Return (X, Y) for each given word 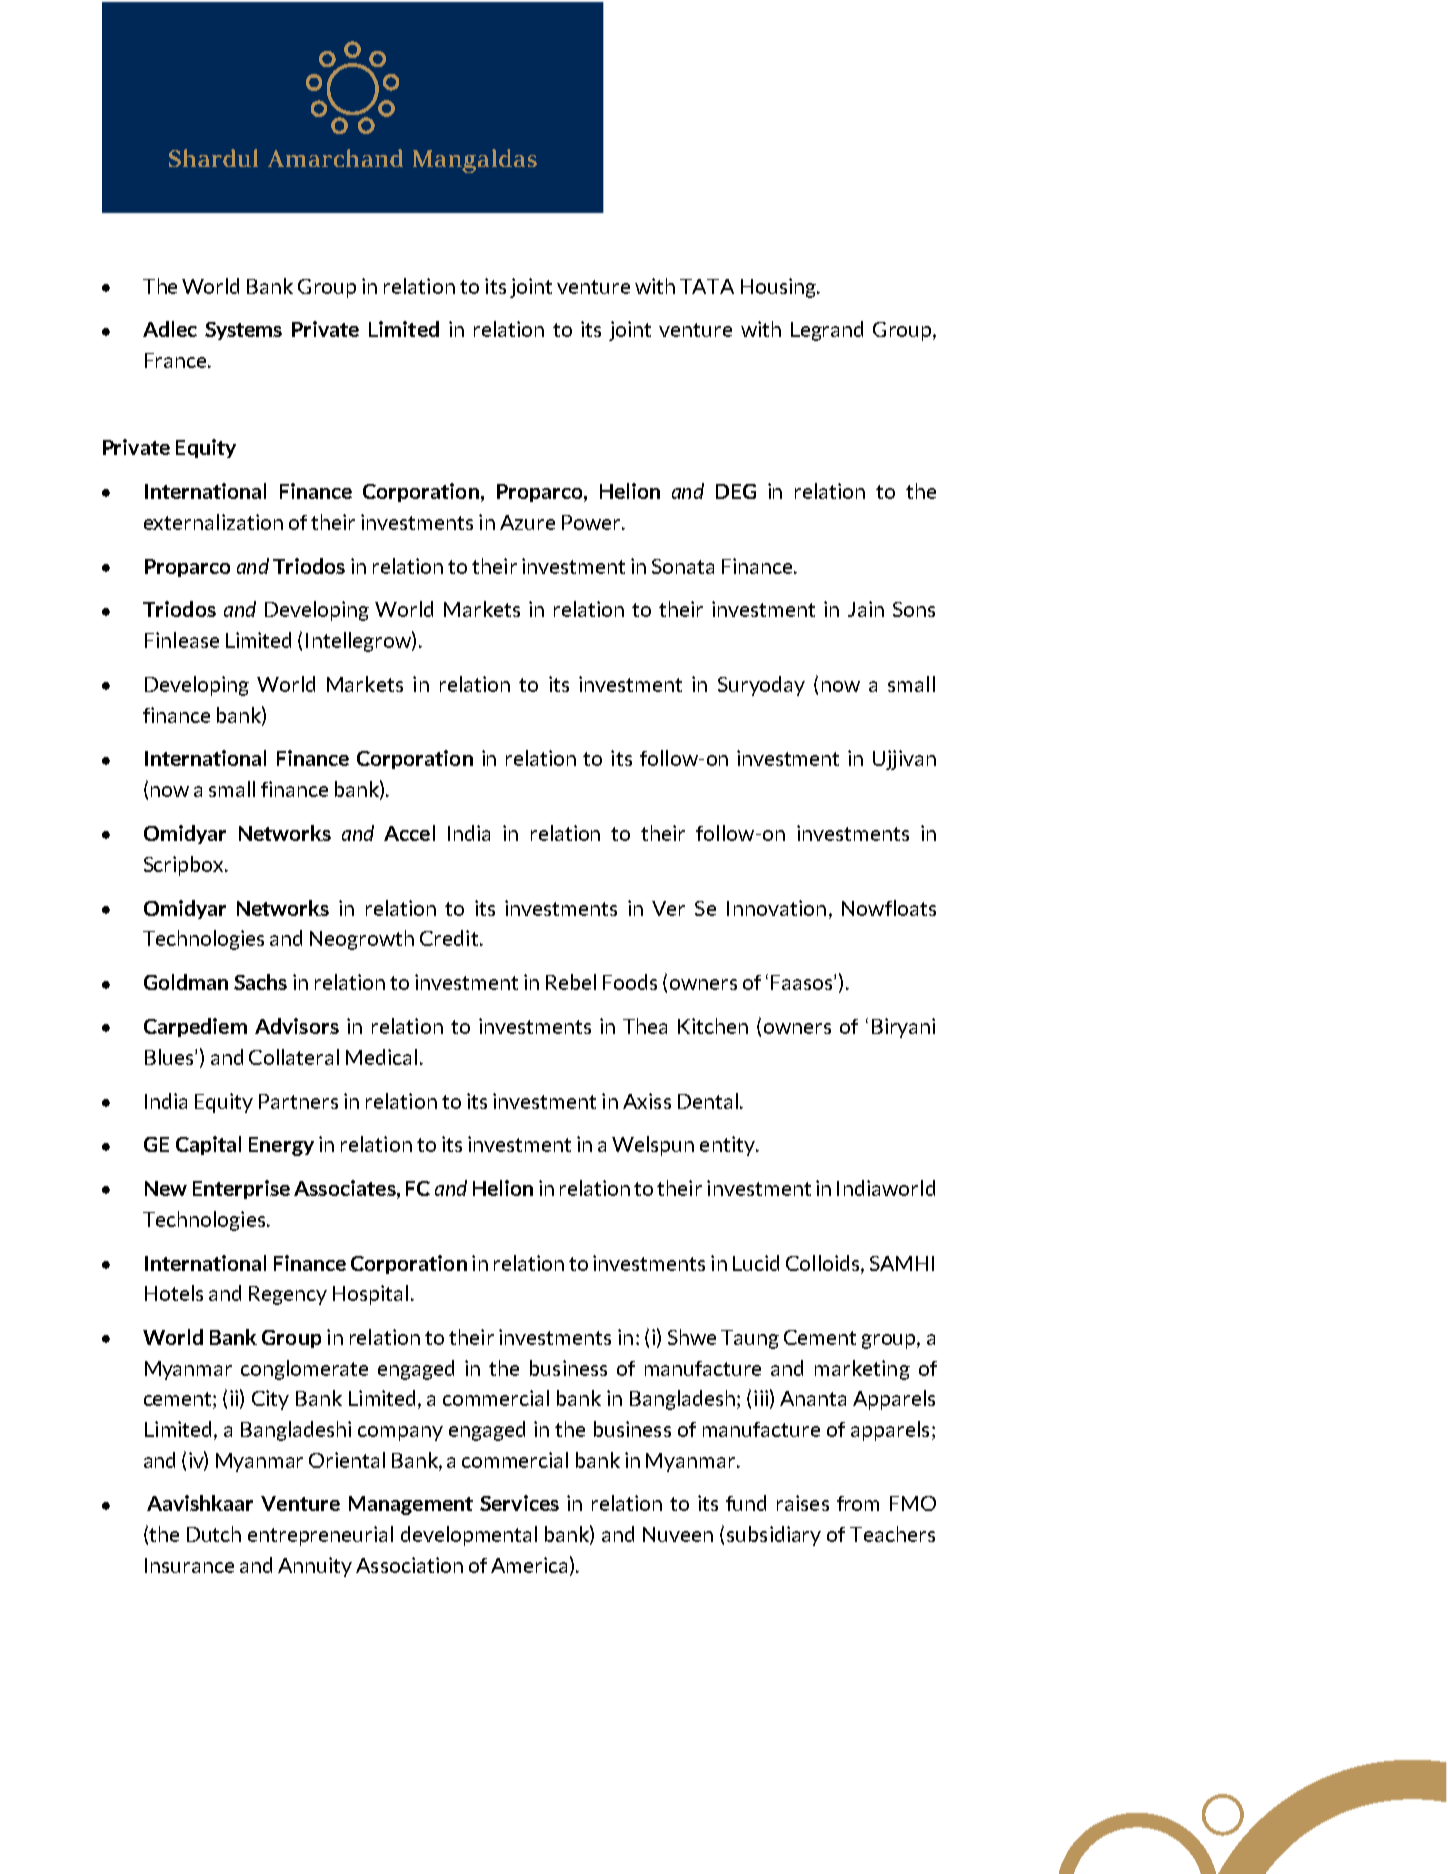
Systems (243, 331)
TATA (707, 286)
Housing (779, 288)
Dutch (214, 1534)
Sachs (260, 982)
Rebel (571, 982)
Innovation (776, 908)
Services (519, 1503)
